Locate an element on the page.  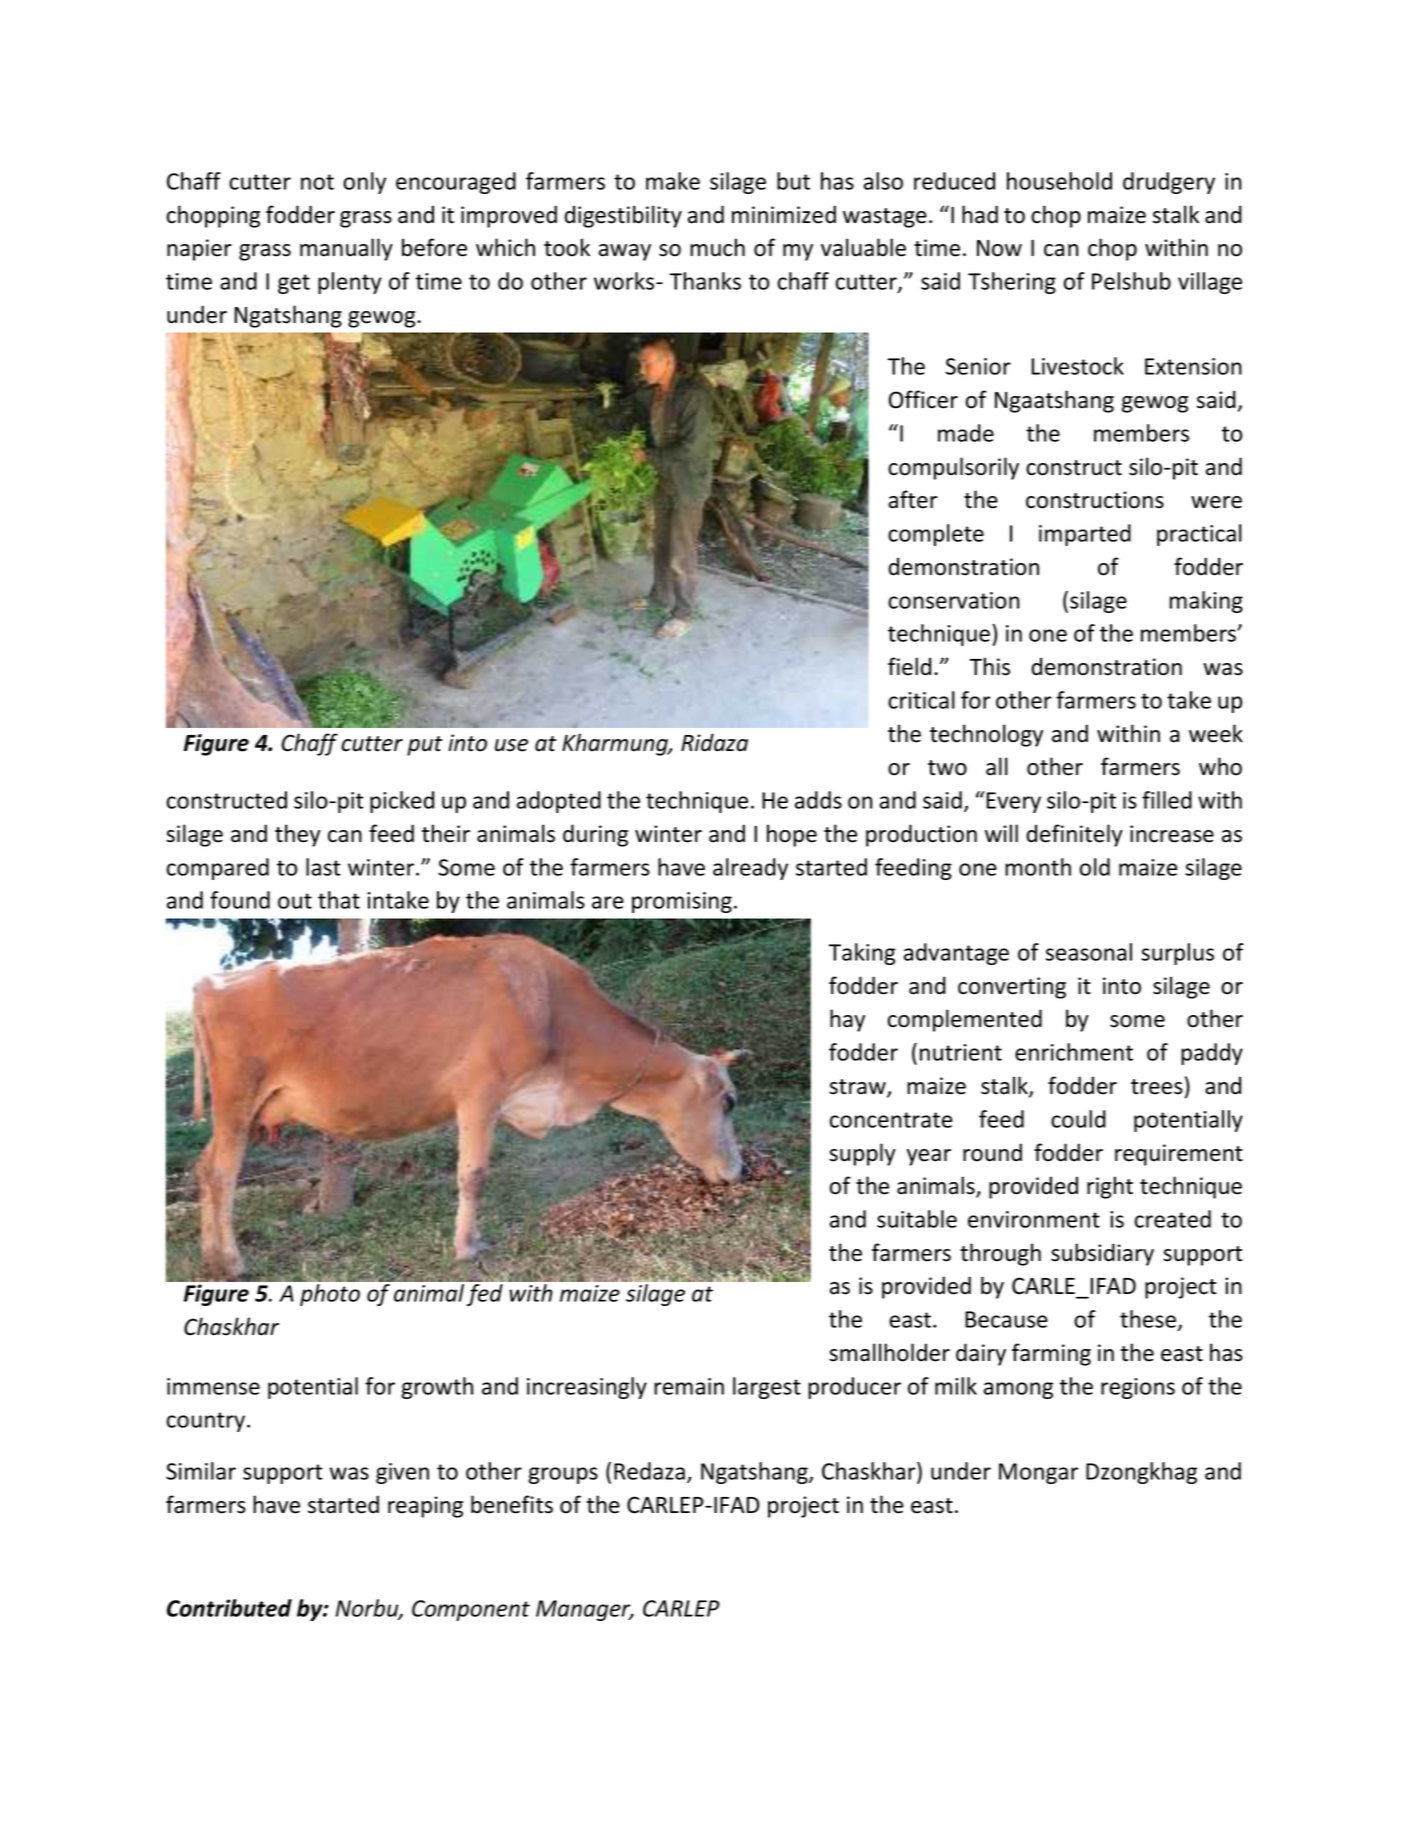
much is located at coordinates (717, 247).
